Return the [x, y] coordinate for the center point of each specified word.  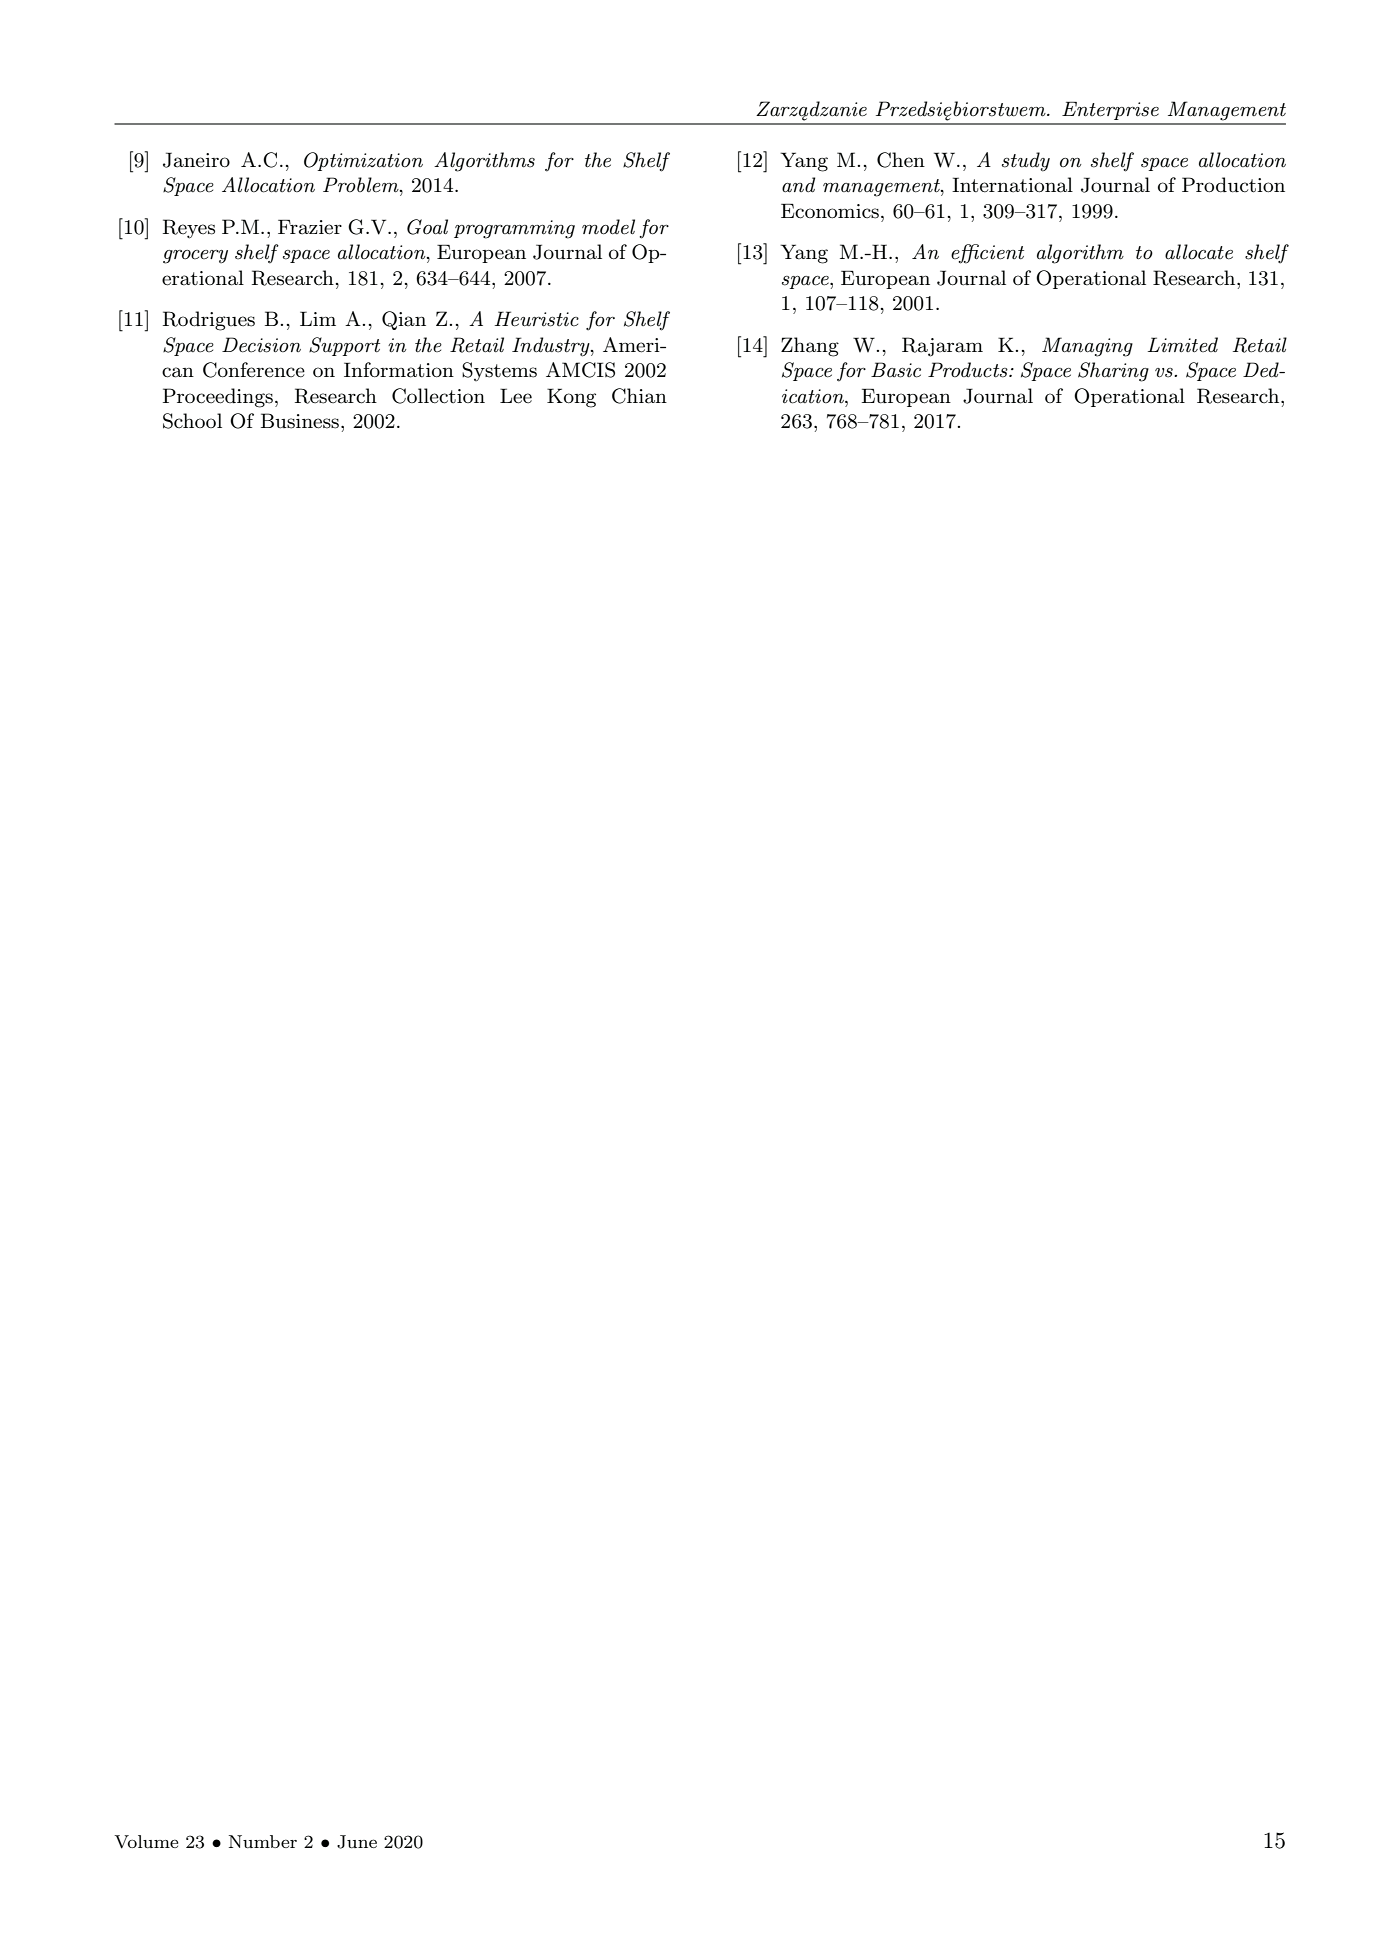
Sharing [1113, 372]
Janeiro [196, 160]
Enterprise [1110, 111]
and [798, 185]
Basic [896, 370]
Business [300, 421]
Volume [146, 1842]
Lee [516, 396]
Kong [571, 398]
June [357, 1842]
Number [263, 1841]
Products [969, 370]
